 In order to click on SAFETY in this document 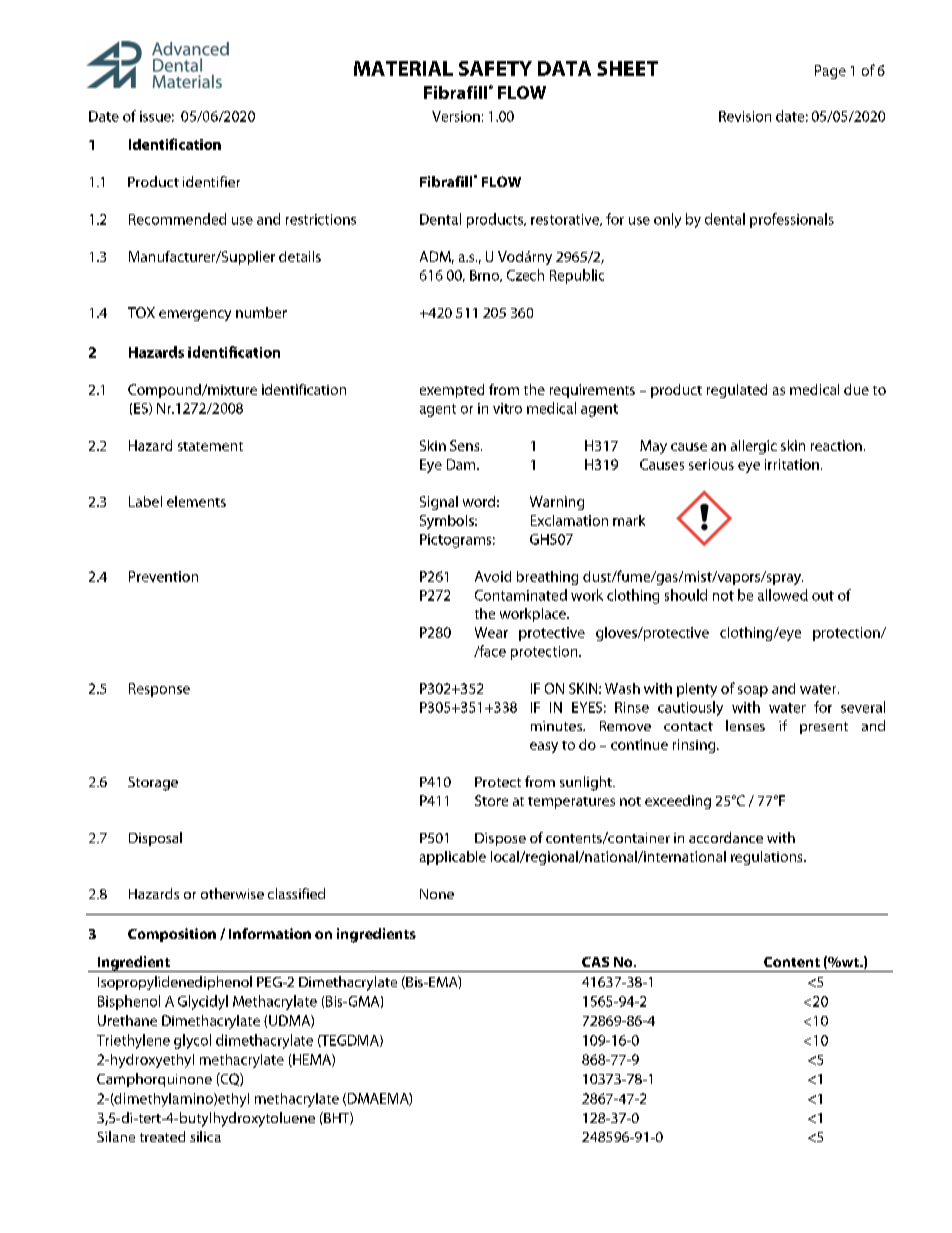, I will do `click(495, 68)`.
